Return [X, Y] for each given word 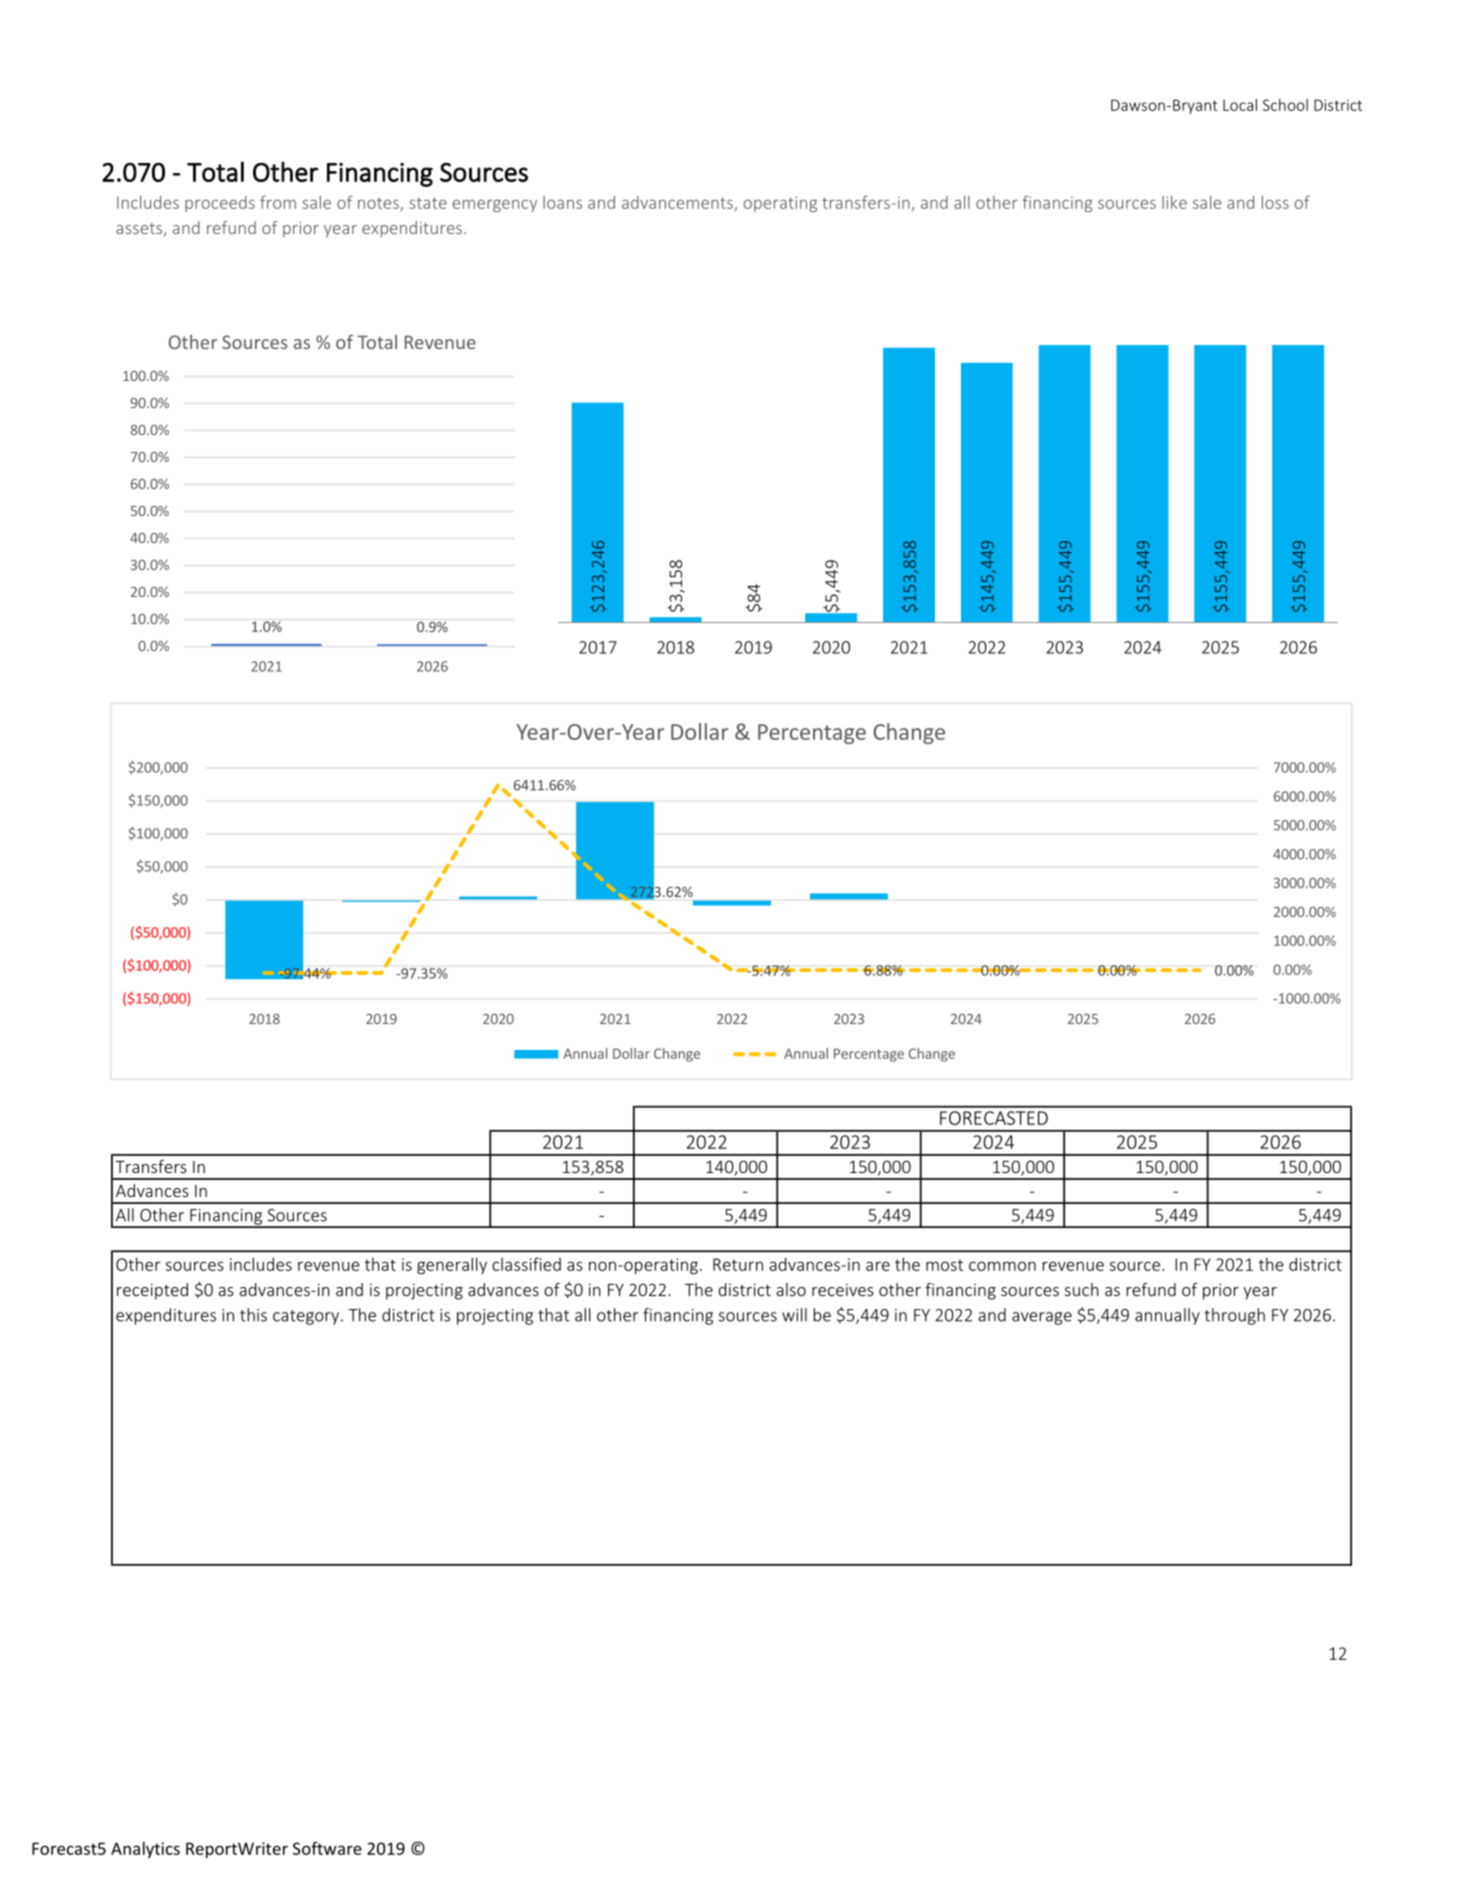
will [794, 1315]
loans [562, 202]
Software [327, 1848]
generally [452, 1265]
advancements [678, 203]
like [1174, 202]
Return [738, 1264]
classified [526, 1264]
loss [1275, 202]
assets [139, 228]
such [1082, 1289]
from [278, 202]
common [1002, 1266]
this [253, 1315]
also [791, 1289]
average [1042, 1318]
